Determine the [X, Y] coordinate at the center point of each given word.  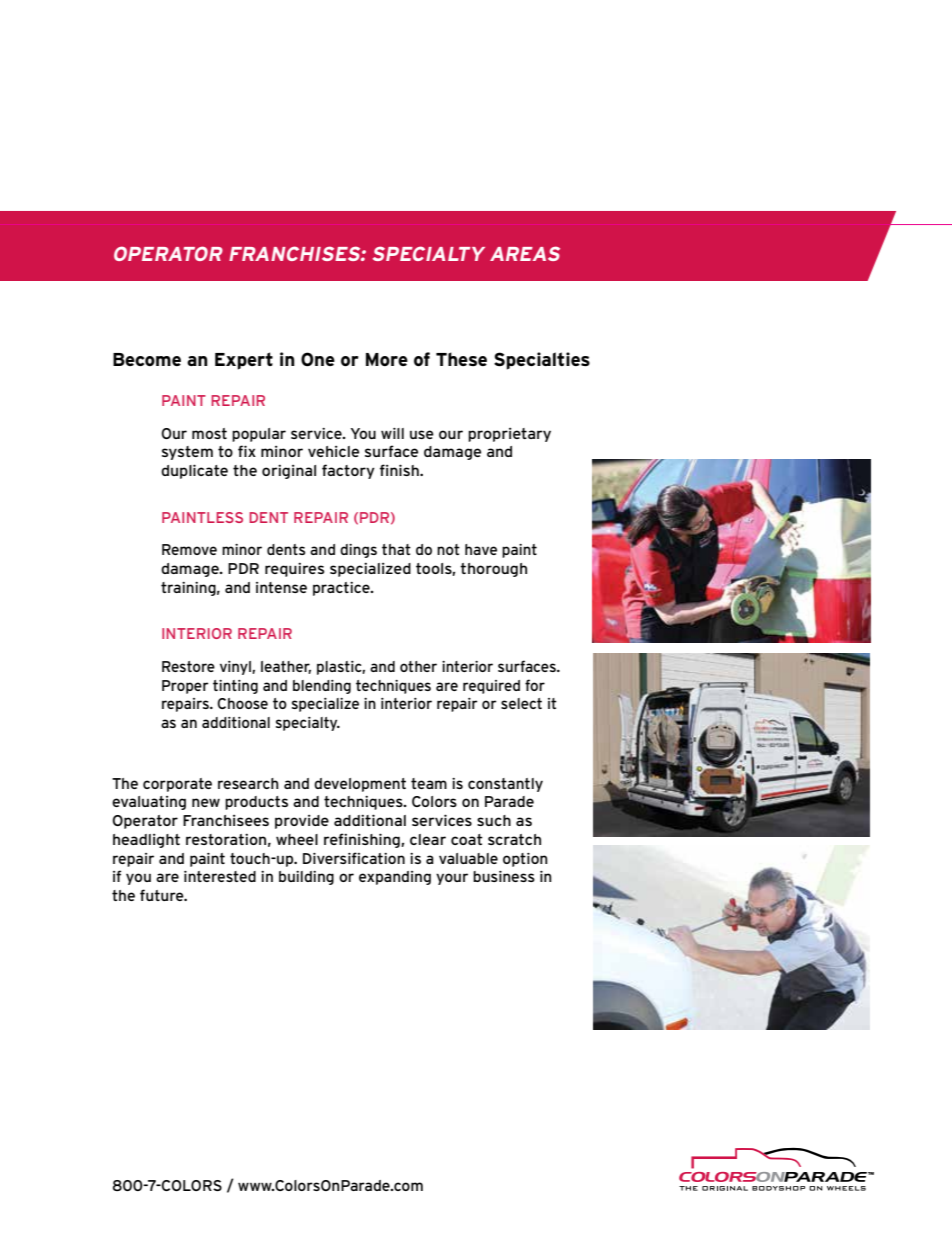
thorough [493, 570]
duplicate [194, 471]
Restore [188, 666]
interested [220, 876]
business [504, 876]
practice [342, 589]
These [461, 359]
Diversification [354, 858]
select [521, 703]
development [360, 785]
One [318, 359]
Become [147, 359]
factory [348, 471]
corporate [177, 785]
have [481, 549]
